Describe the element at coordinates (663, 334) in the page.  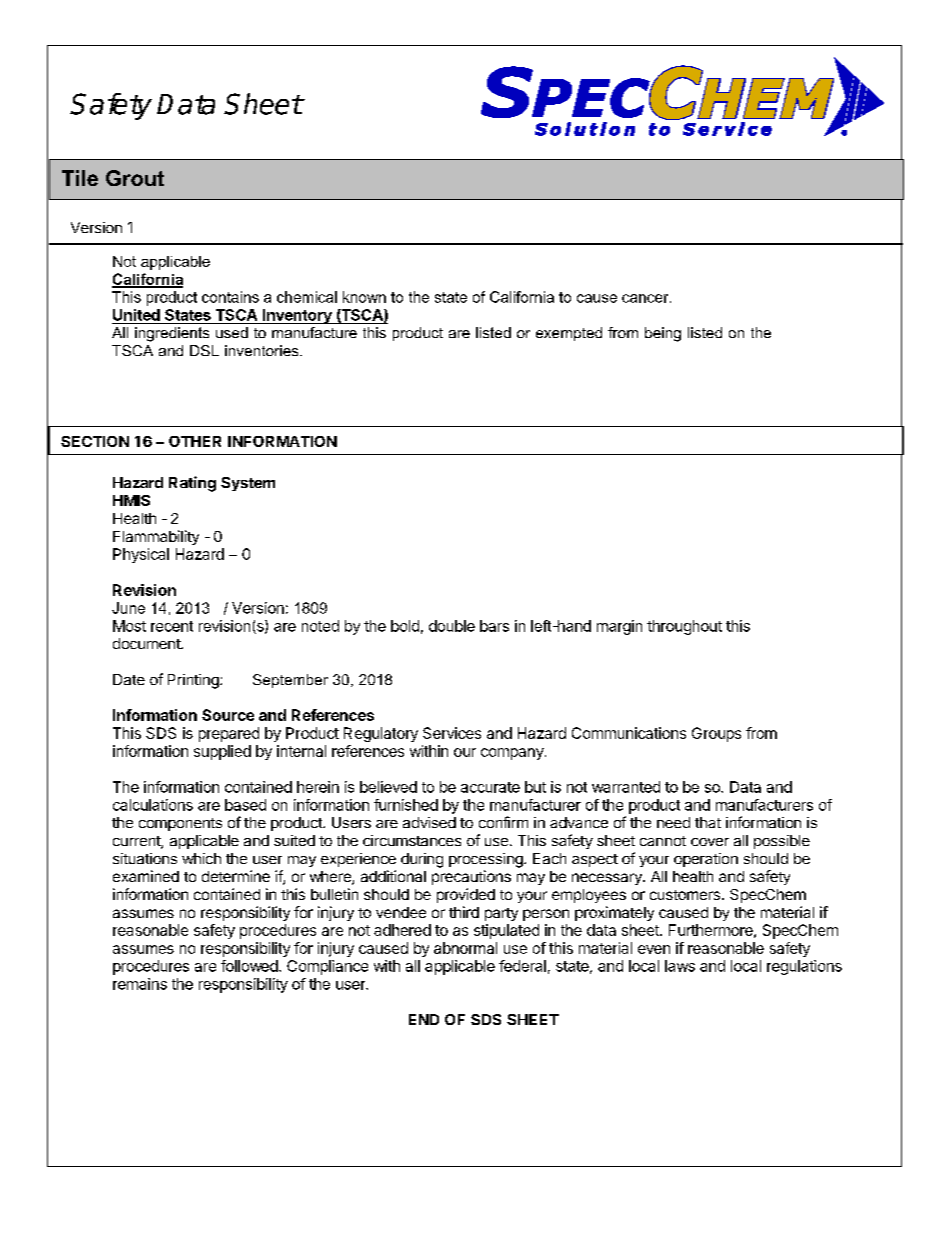
I see `being` at that location.
